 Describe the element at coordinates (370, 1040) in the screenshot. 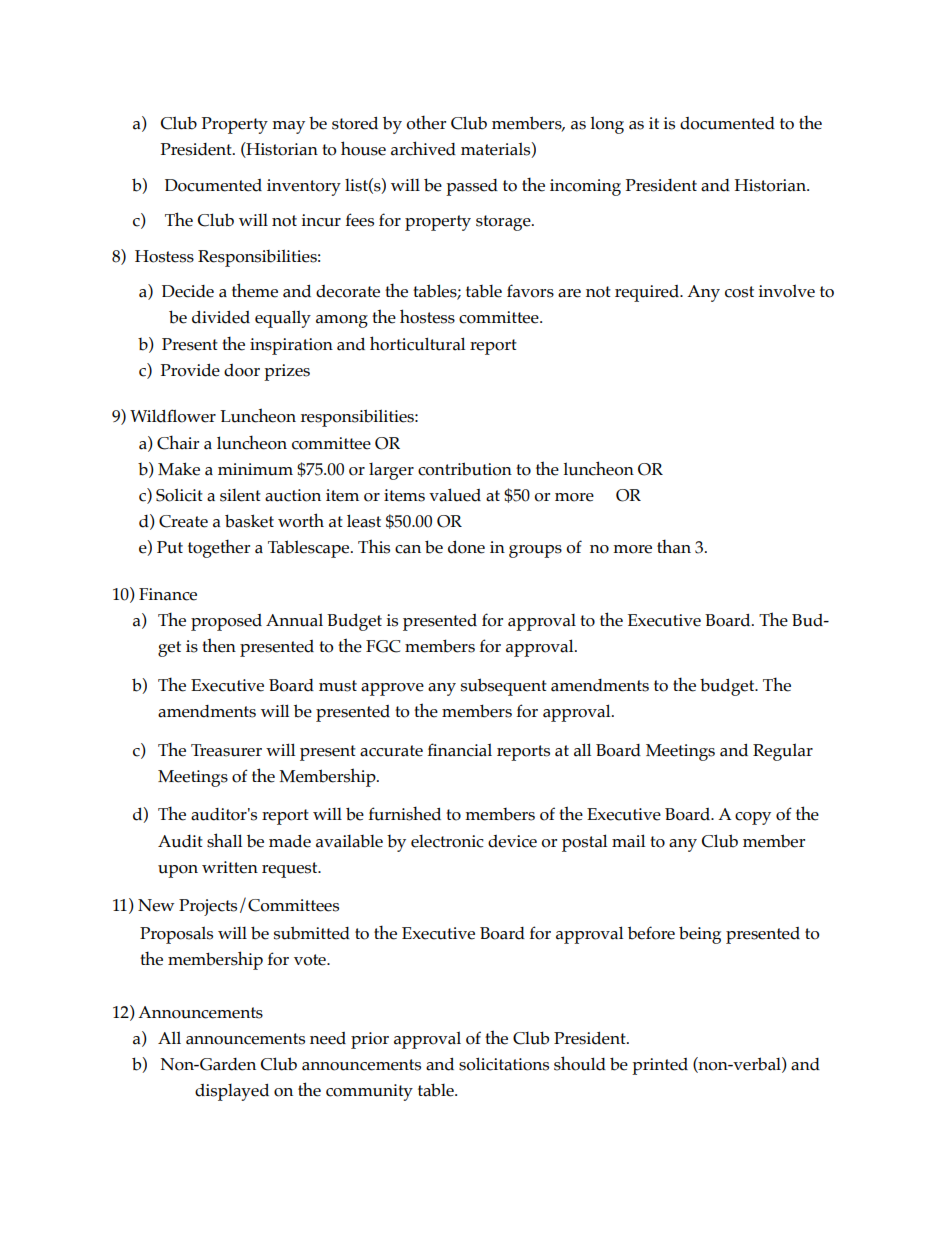

I see `prior` at that location.
